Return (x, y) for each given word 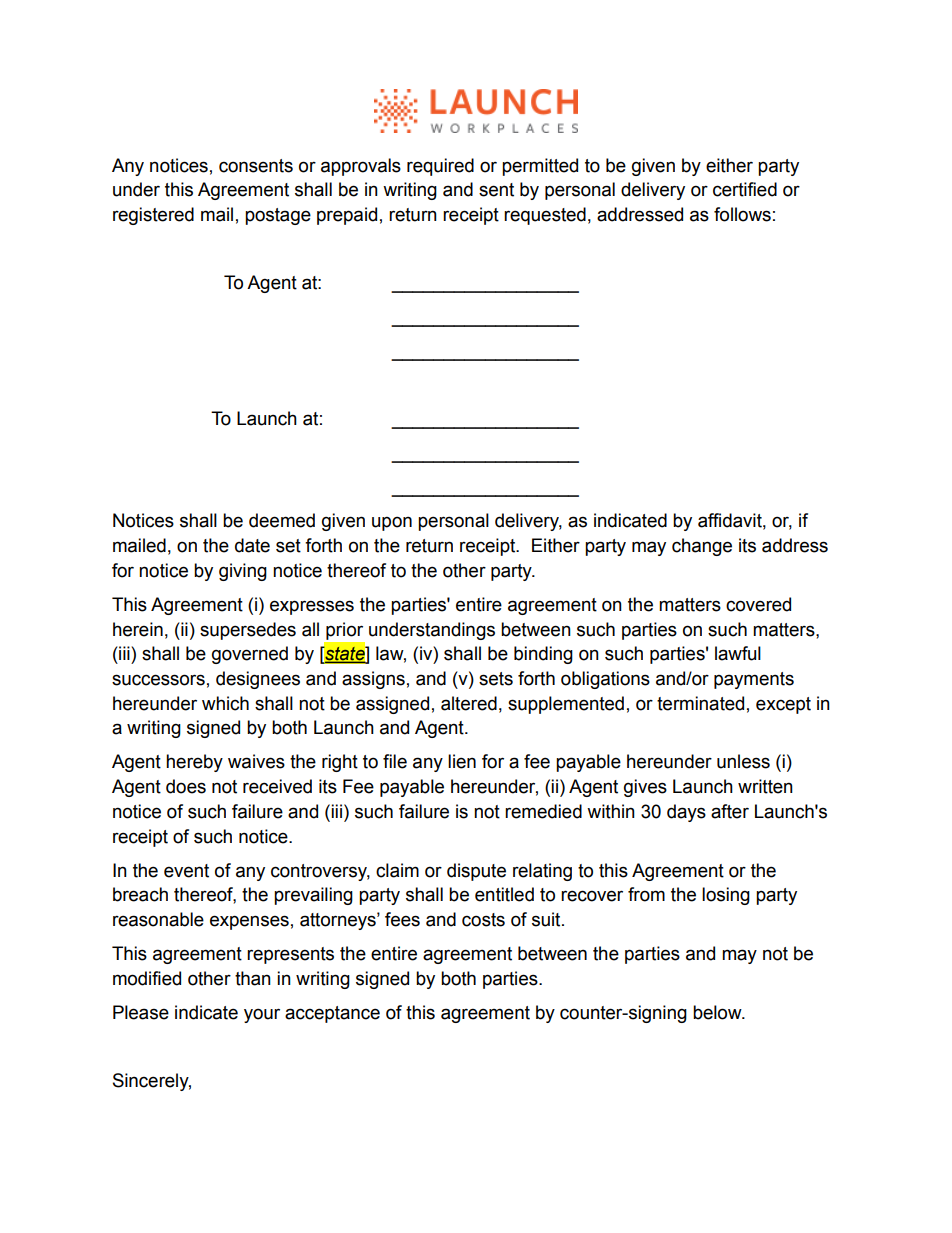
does (186, 786)
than (253, 978)
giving (243, 572)
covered (758, 604)
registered (153, 216)
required (440, 167)
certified (745, 189)
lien (462, 761)
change (702, 547)
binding (543, 655)
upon (392, 523)
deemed (282, 520)
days (686, 813)
